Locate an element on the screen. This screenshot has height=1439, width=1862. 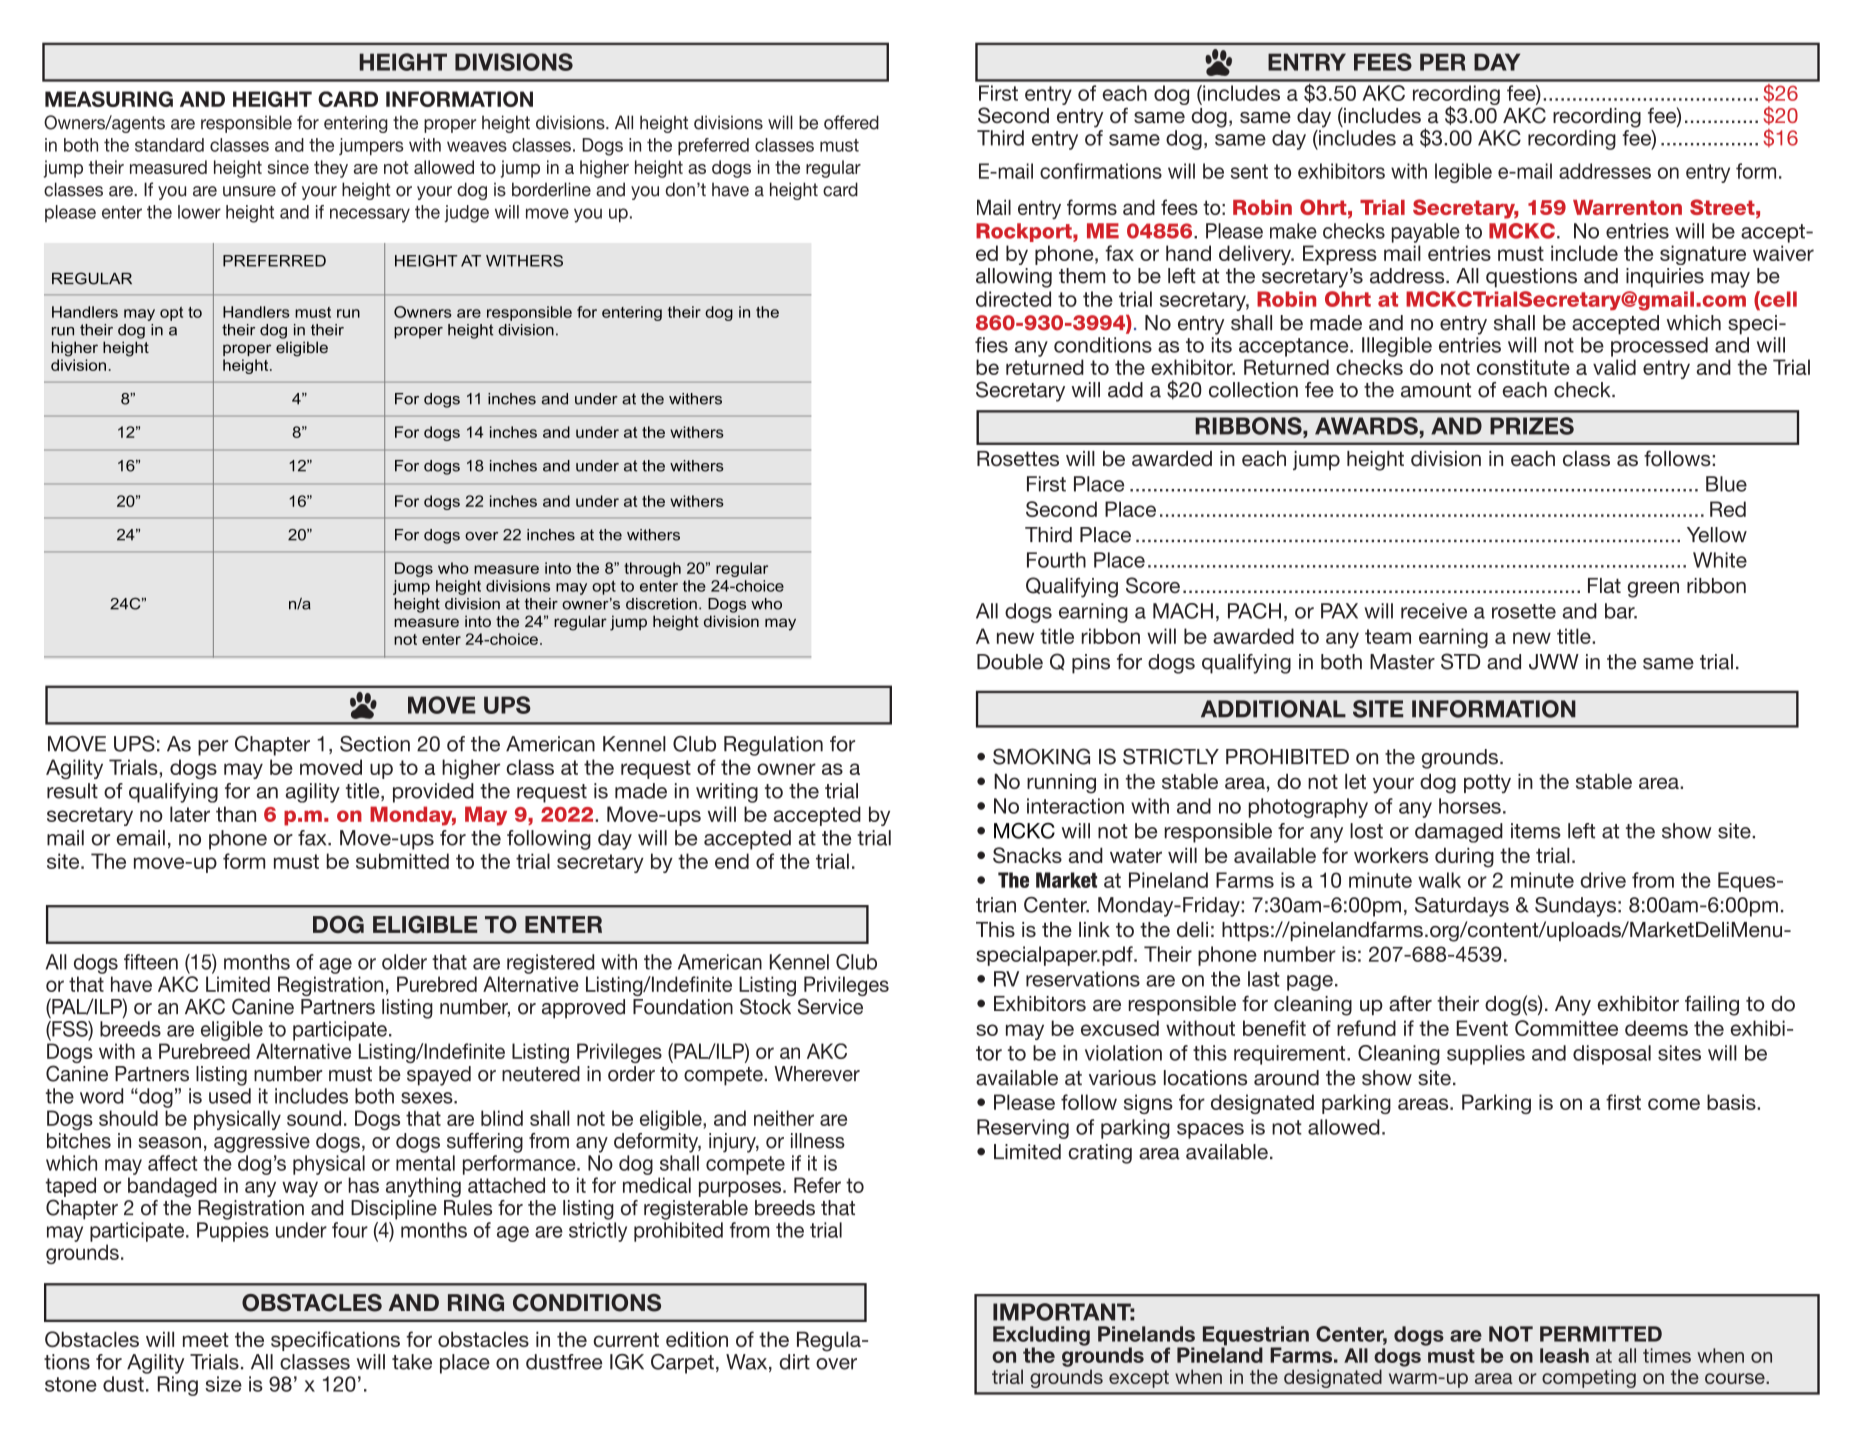
PRIZES is located at coordinates (1532, 426).
